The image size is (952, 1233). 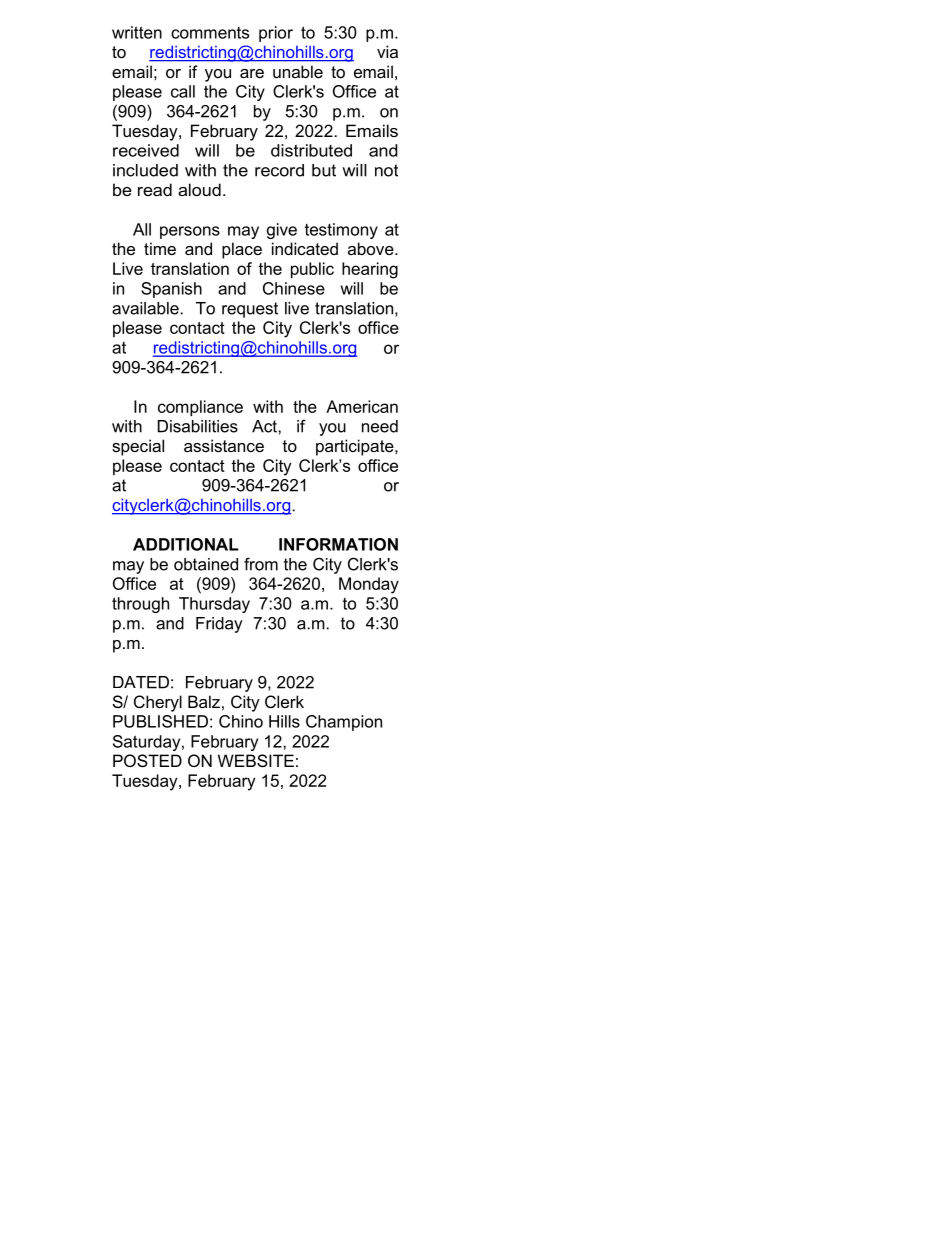 What do you see at coordinates (252, 73) in the document?
I see `are` at bounding box center [252, 73].
